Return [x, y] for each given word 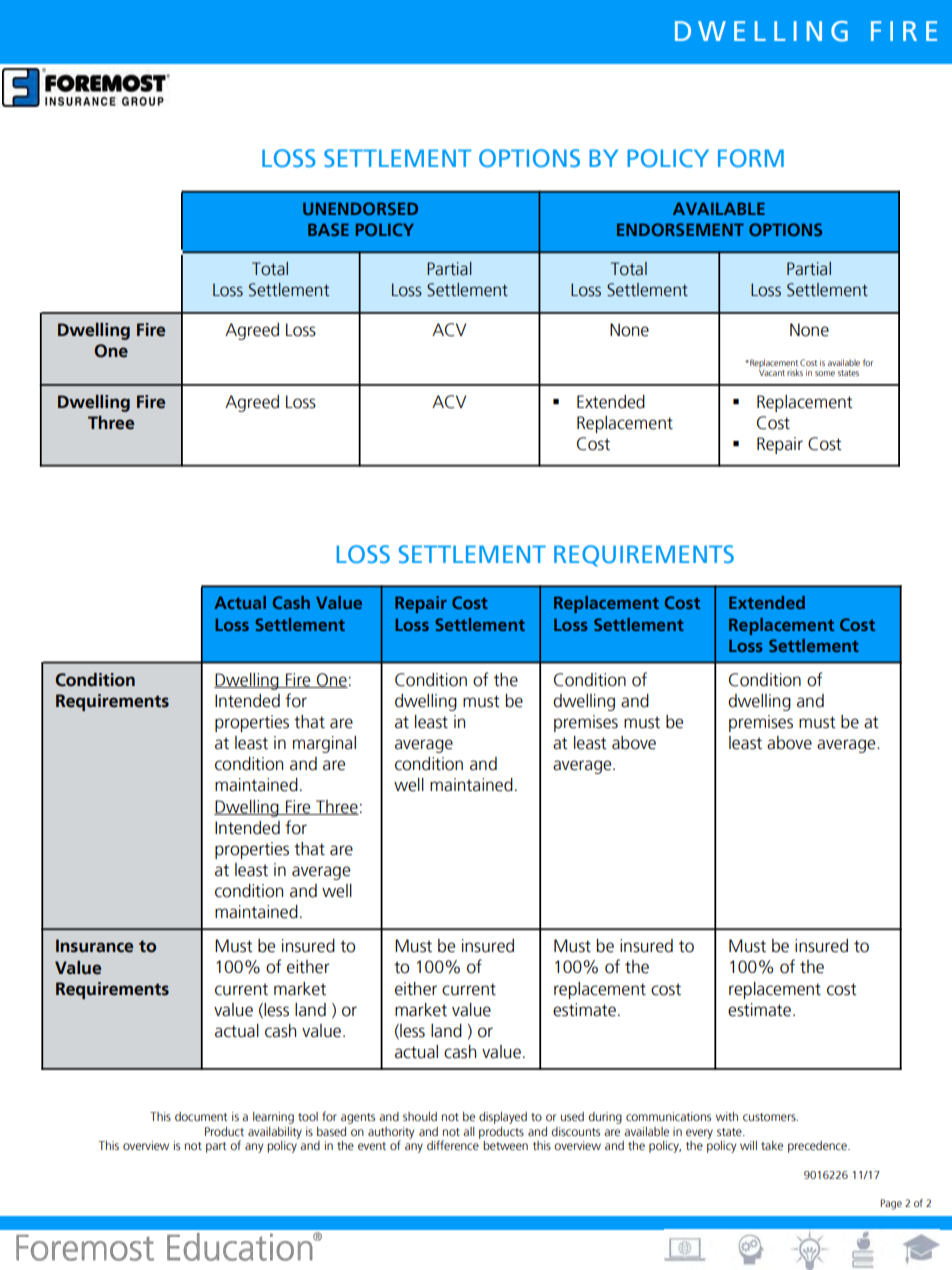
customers [770, 1117]
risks [795, 372]
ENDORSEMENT [680, 229]
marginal [324, 744]
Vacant [772, 373]
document [201, 1116]
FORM [751, 158]
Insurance [94, 946]
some [825, 373]
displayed [503, 1118]
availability [275, 1133]
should [420, 1116]
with [727, 1116]
